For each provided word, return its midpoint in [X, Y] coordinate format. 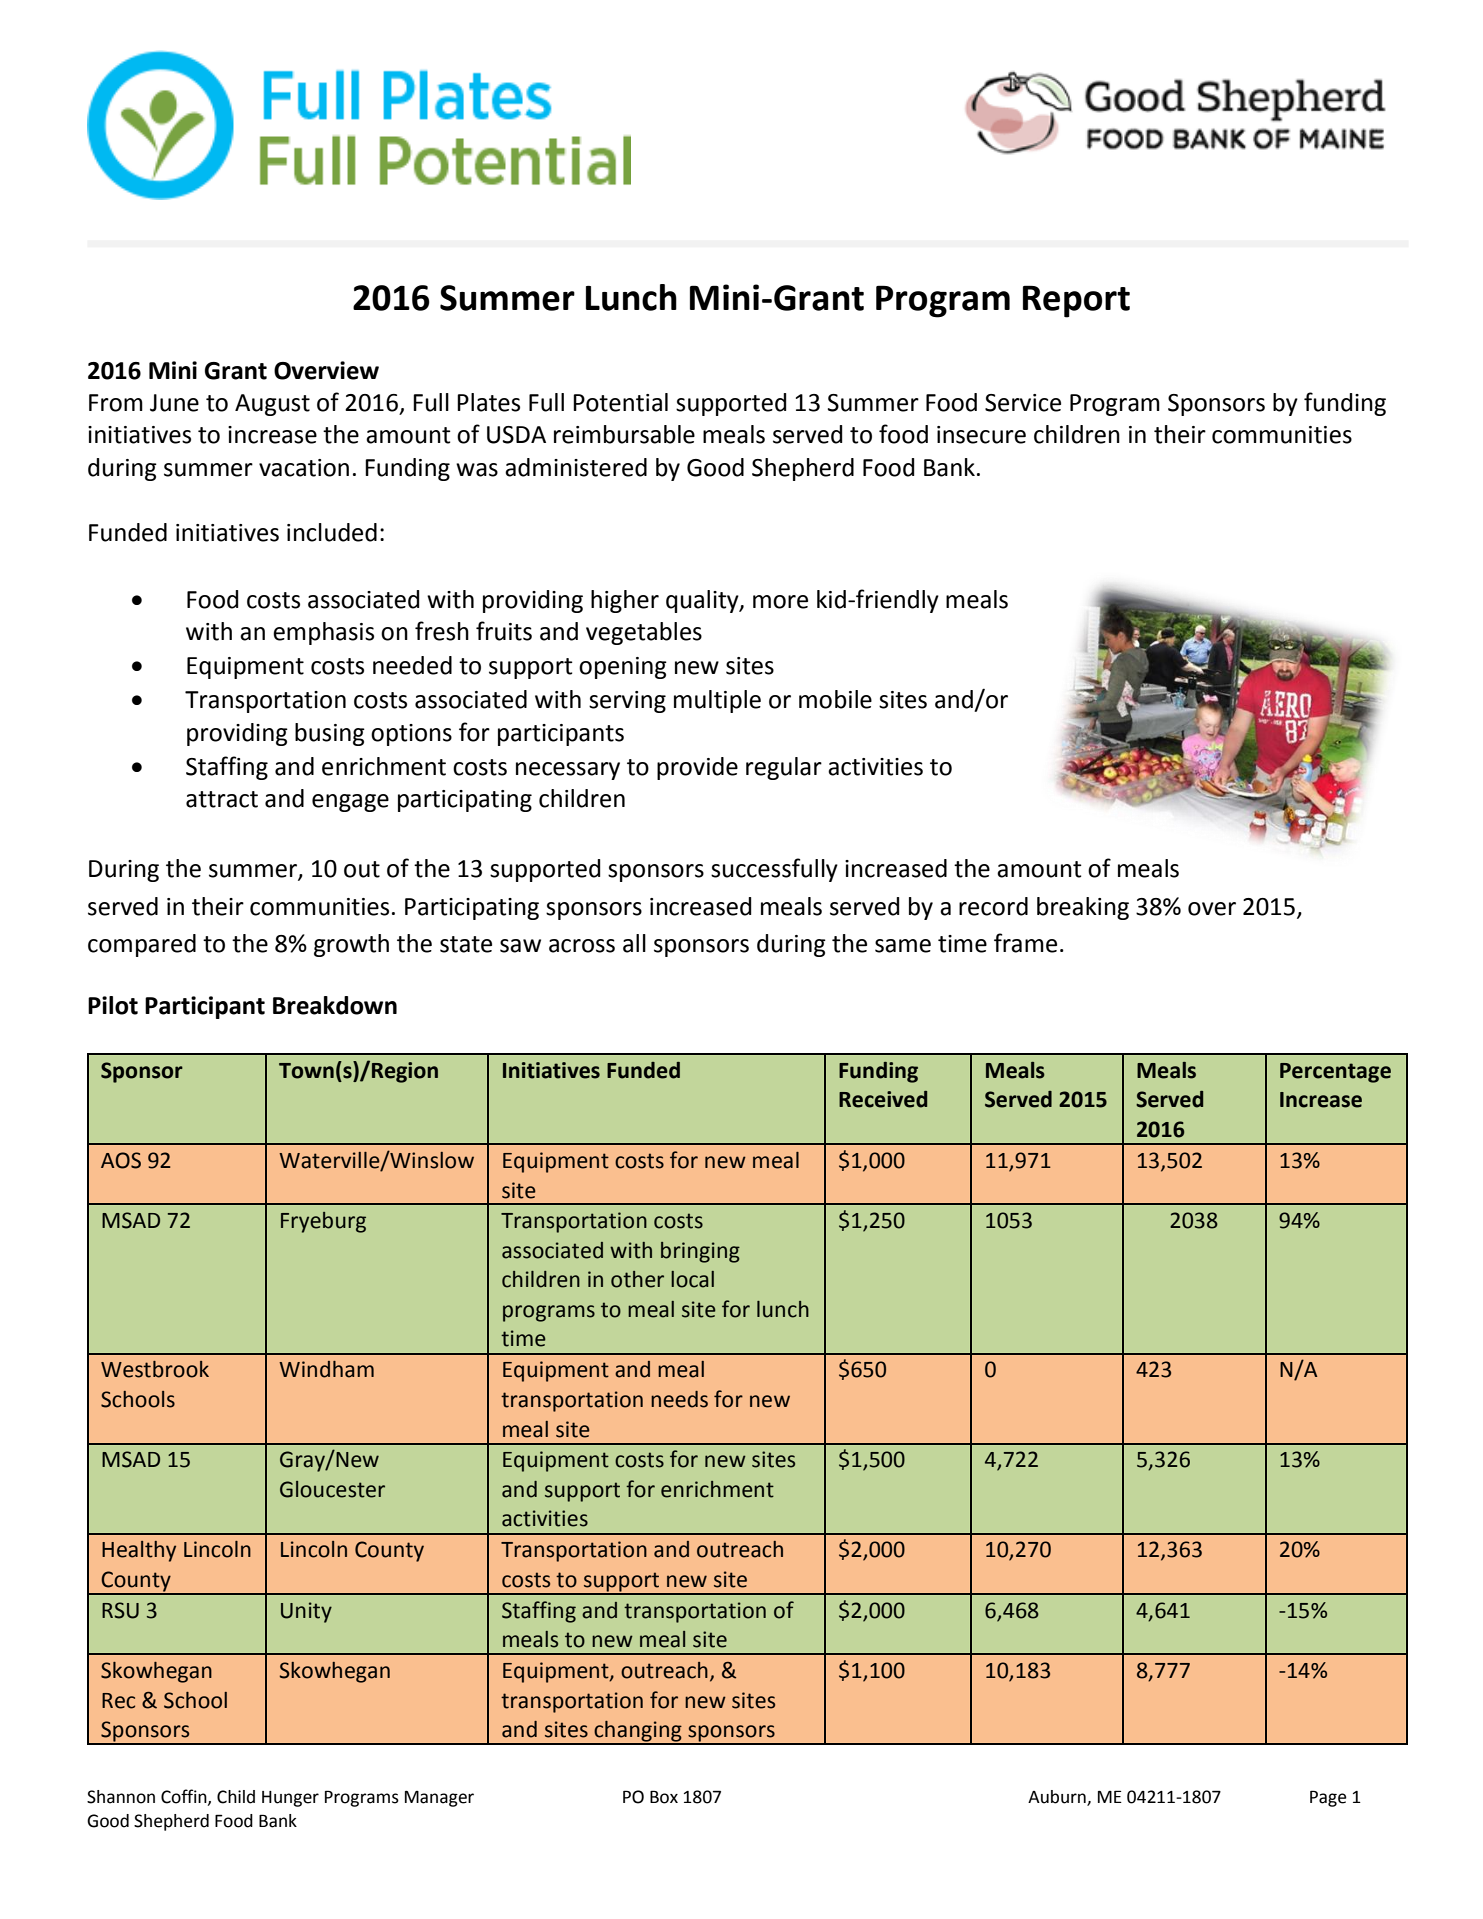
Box [664, 1797]
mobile [835, 699]
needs [679, 1399]
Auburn [1058, 1798]
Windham [326, 1369]
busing [330, 734]
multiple [717, 701]
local [692, 1279]
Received [883, 1099]
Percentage [1335, 1073]
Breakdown [335, 1005]
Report [1076, 301]
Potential [620, 402]
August [272, 405]
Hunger [290, 1799]
